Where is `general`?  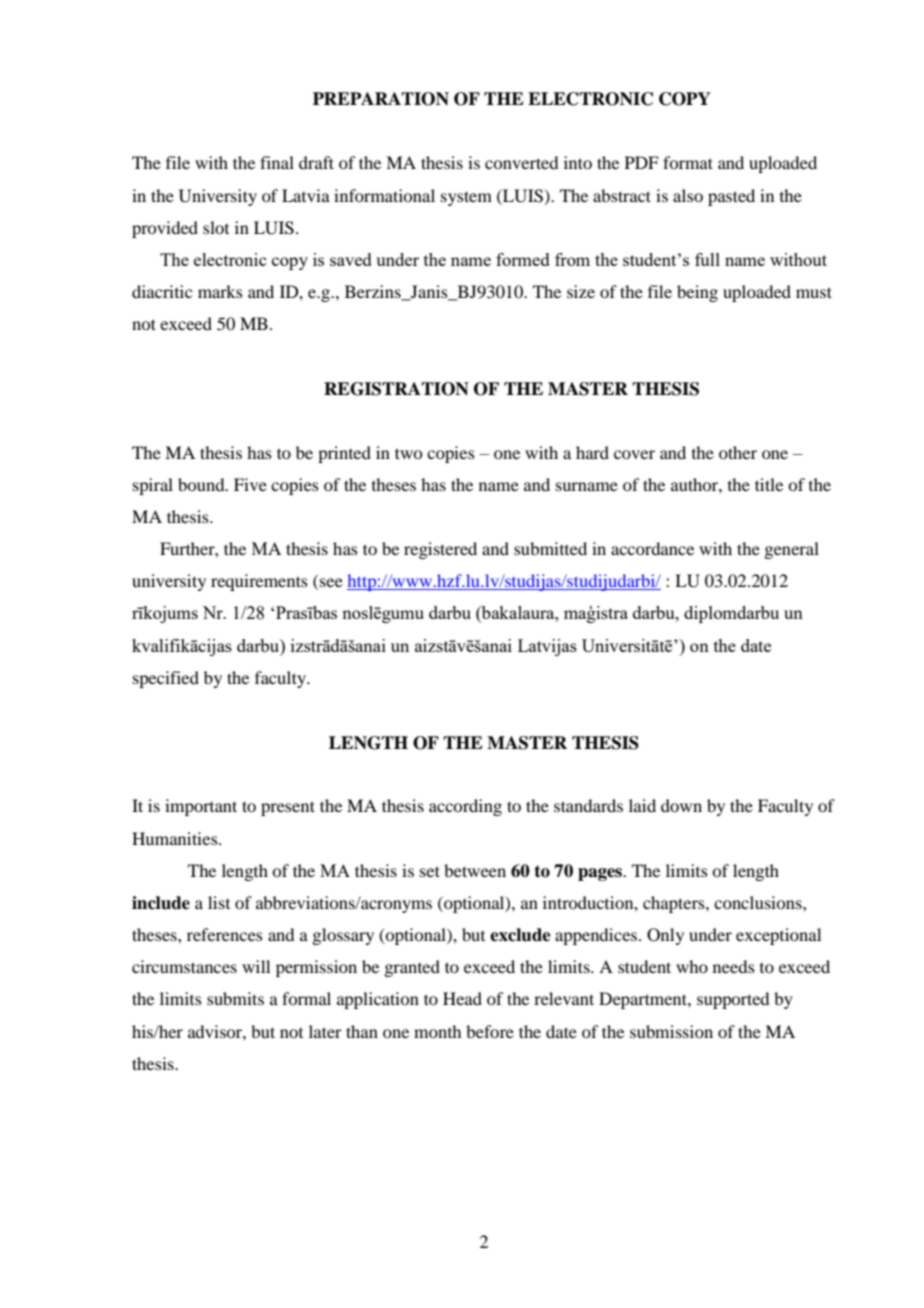 general is located at coordinates (791, 550).
